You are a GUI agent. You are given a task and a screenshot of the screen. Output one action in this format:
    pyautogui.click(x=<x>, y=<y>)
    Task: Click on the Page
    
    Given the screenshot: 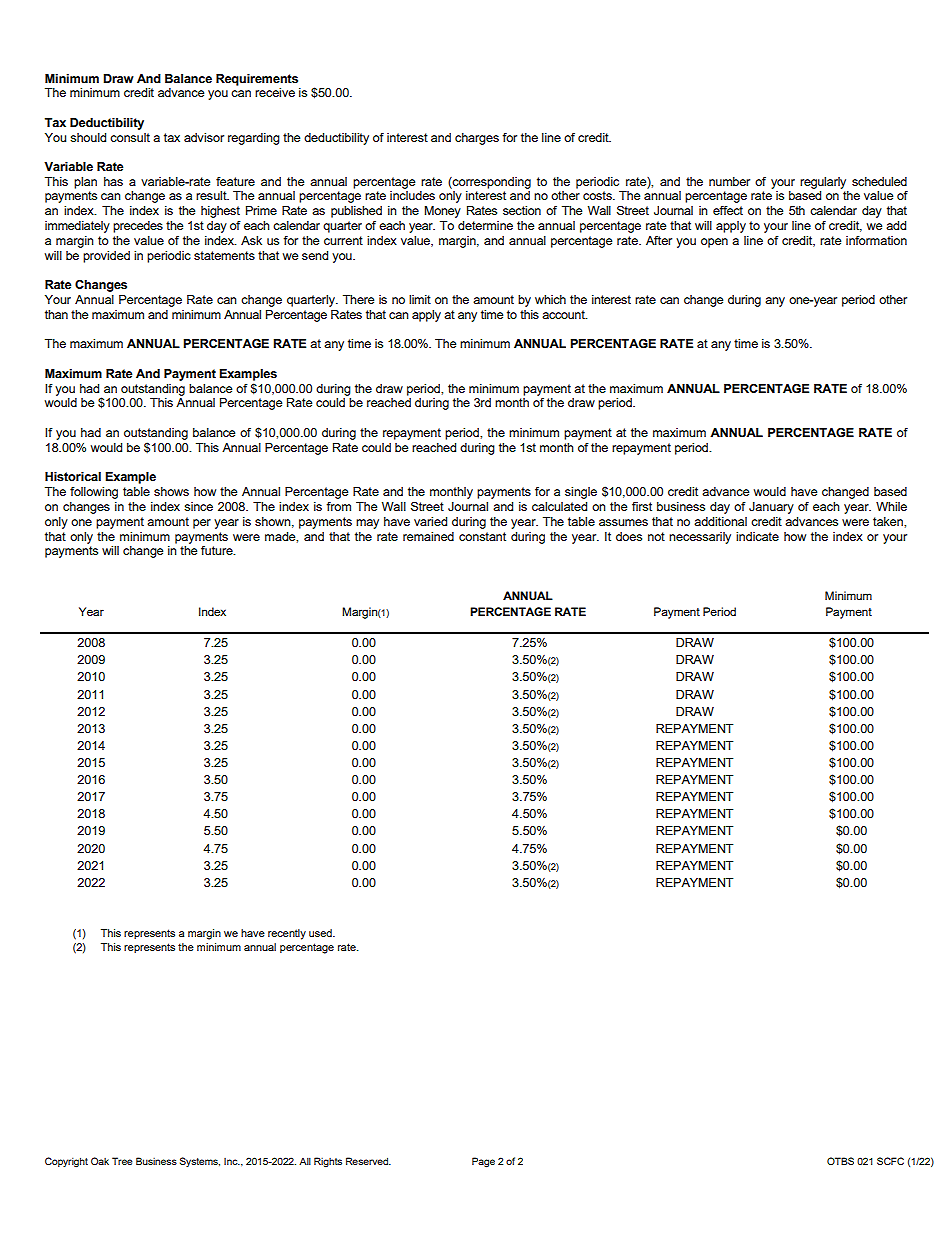 What is the action you would take?
    pyautogui.click(x=483, y=1162)
